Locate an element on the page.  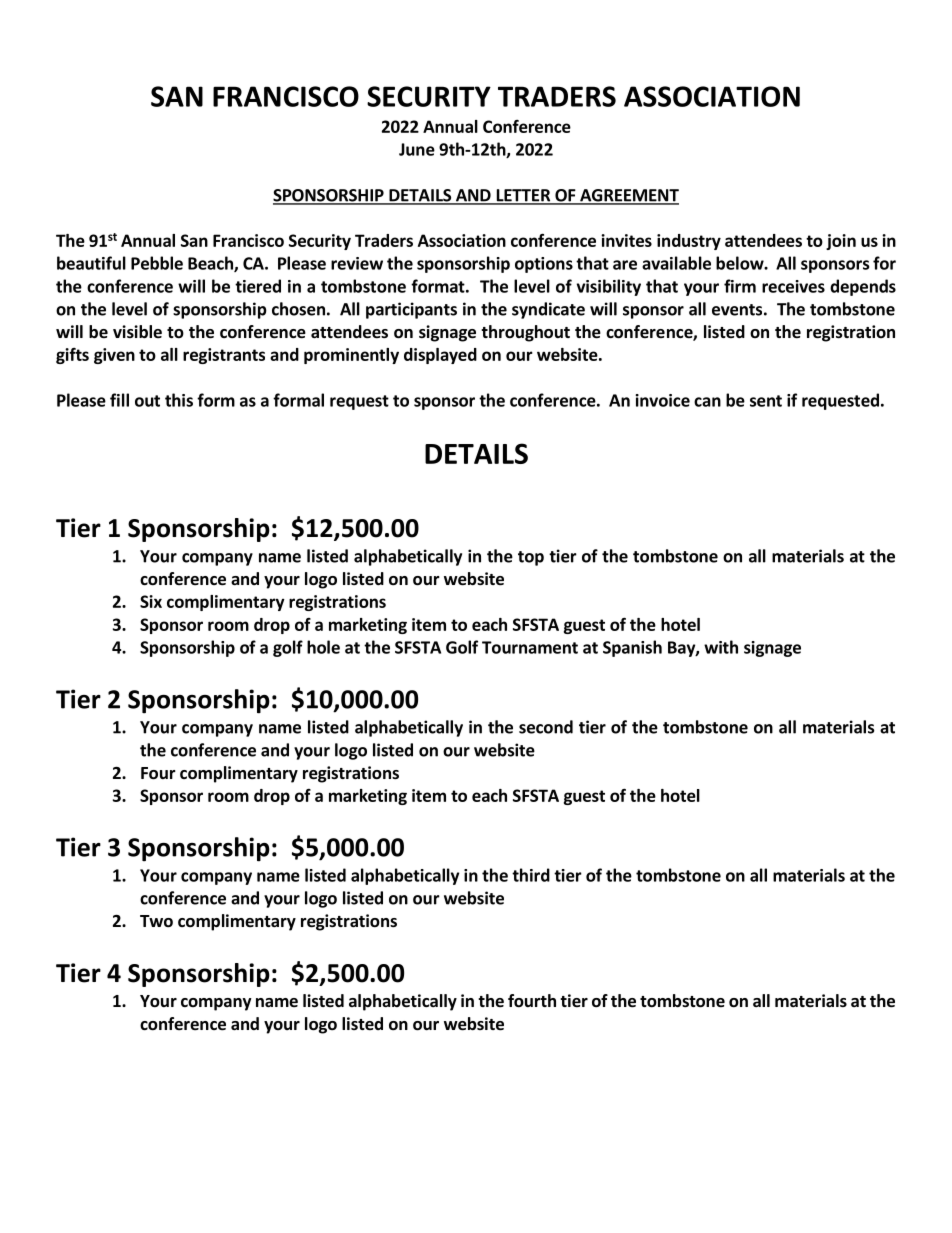
AGREEMENT is located at coordinates (628, 196).
